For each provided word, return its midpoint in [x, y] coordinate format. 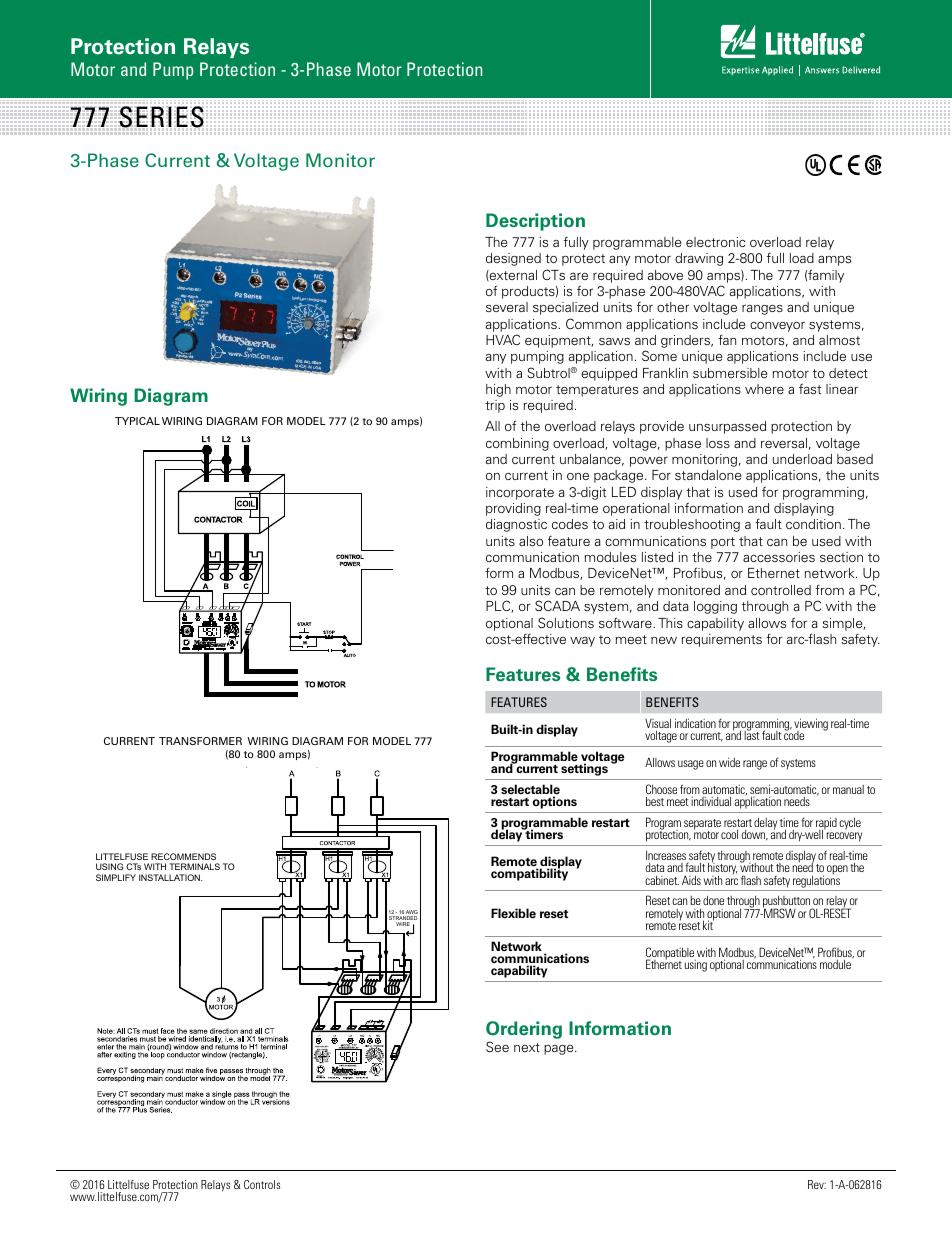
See [497, 1046]
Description [535, 222]
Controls [262, 1184]
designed [513, 259]
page [560, 1050]
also [531, 541]
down [755, 835]
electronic [715, 242]
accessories [779, 557]
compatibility [529, 874]
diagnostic [516, 525]
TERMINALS [194, 866]
